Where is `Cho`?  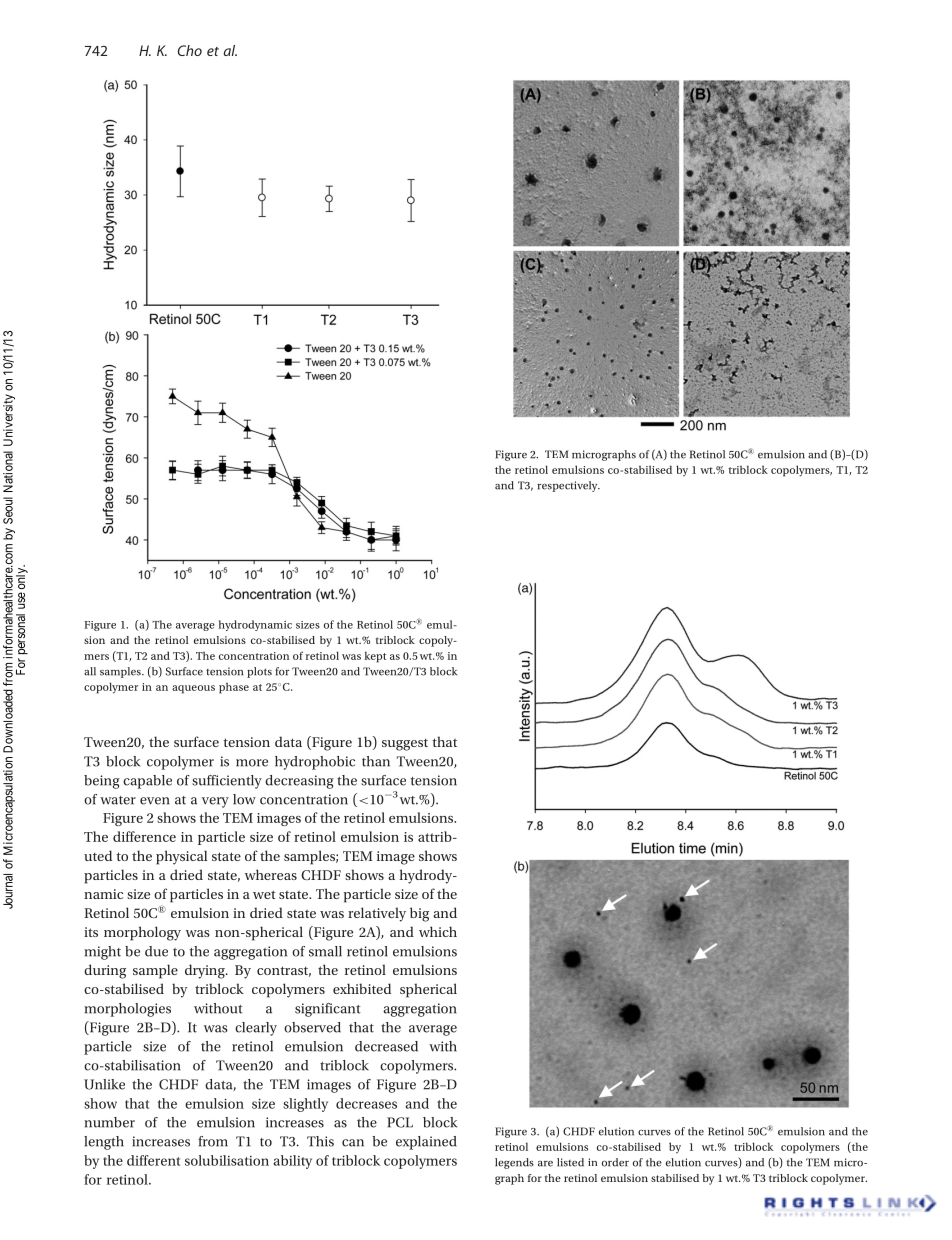
Cho is located at coordinates (190, 50).
